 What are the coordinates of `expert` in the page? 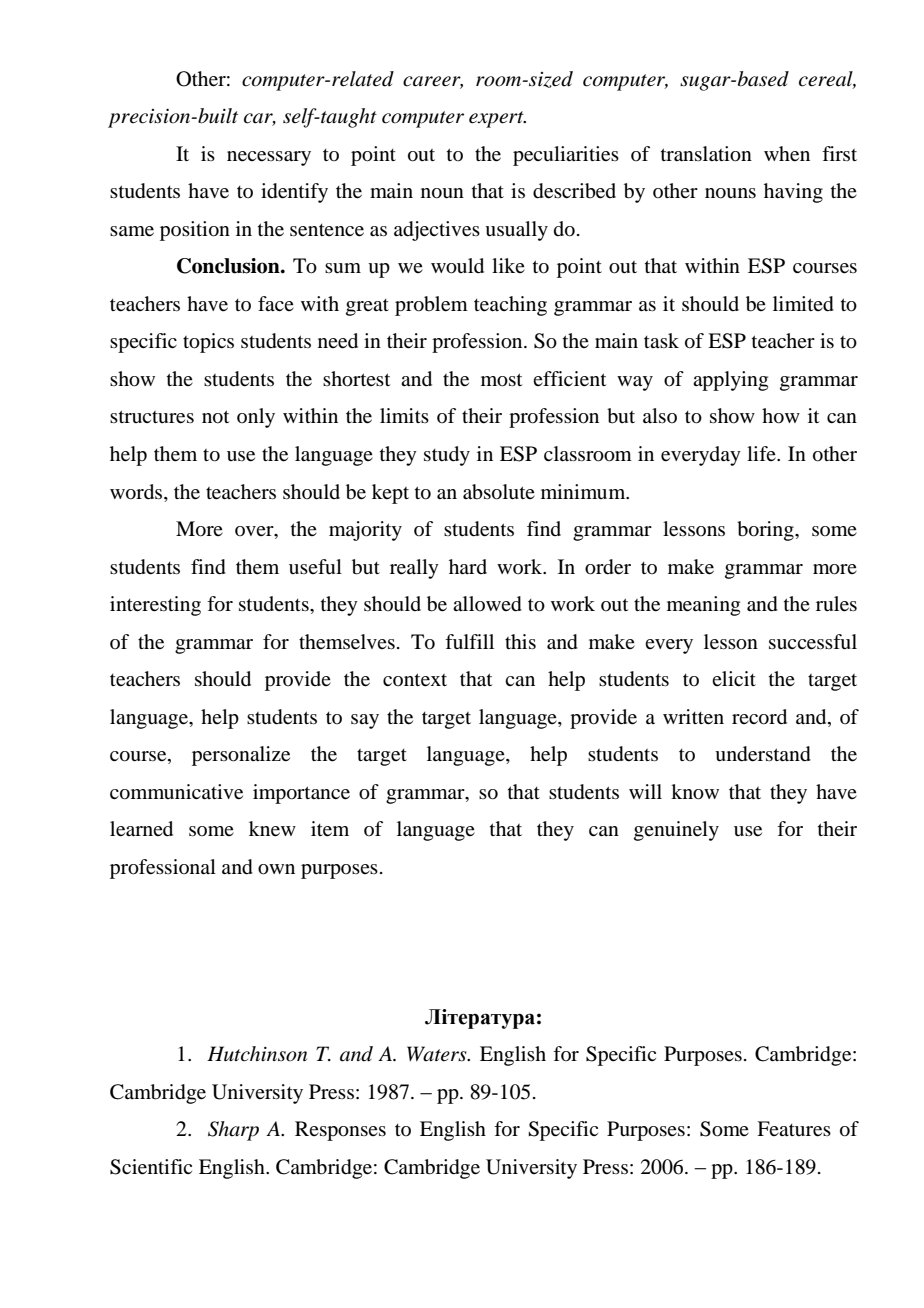 It's located at (497, 119).
